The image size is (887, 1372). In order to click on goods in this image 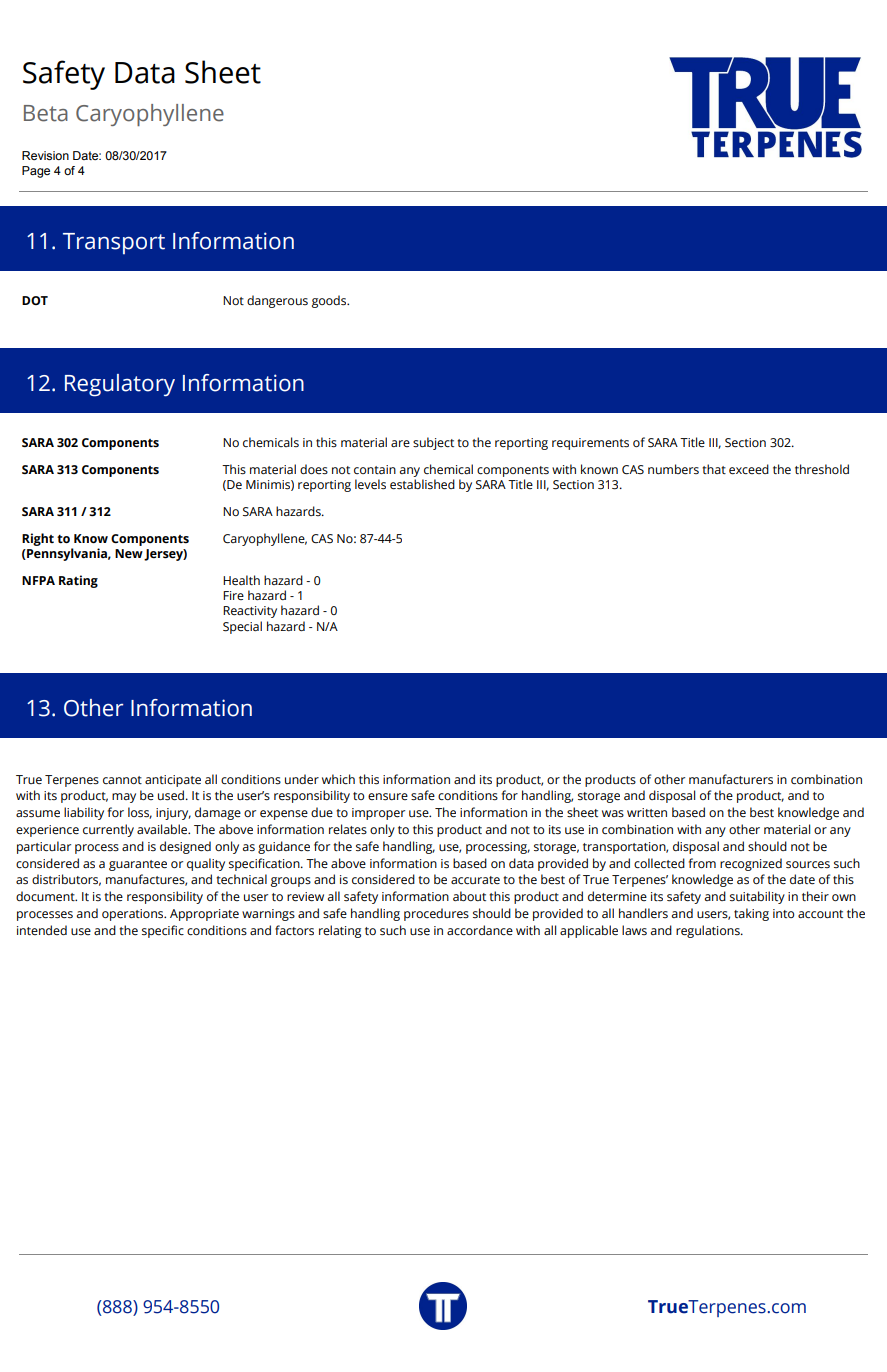, I will do `click(330, 301)`.
